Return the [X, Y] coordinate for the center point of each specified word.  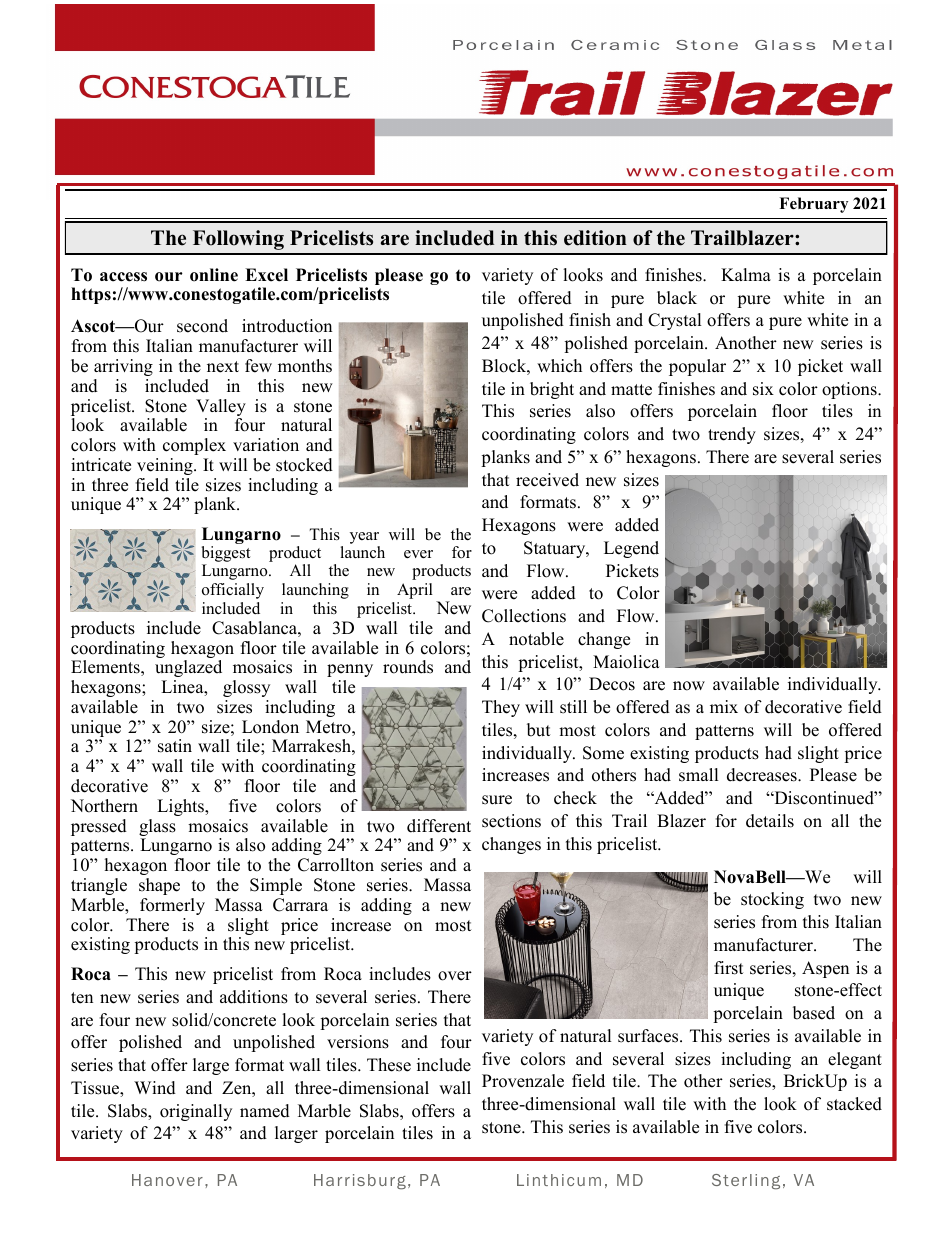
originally [196, 1112]
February [813, 205]
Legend [631, 549]
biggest [226, 555]
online [214, 275]
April [415, 591]
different [439, 826]
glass [157, 829]
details [770, 821]
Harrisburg [360, 1182]
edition [595, 238]
